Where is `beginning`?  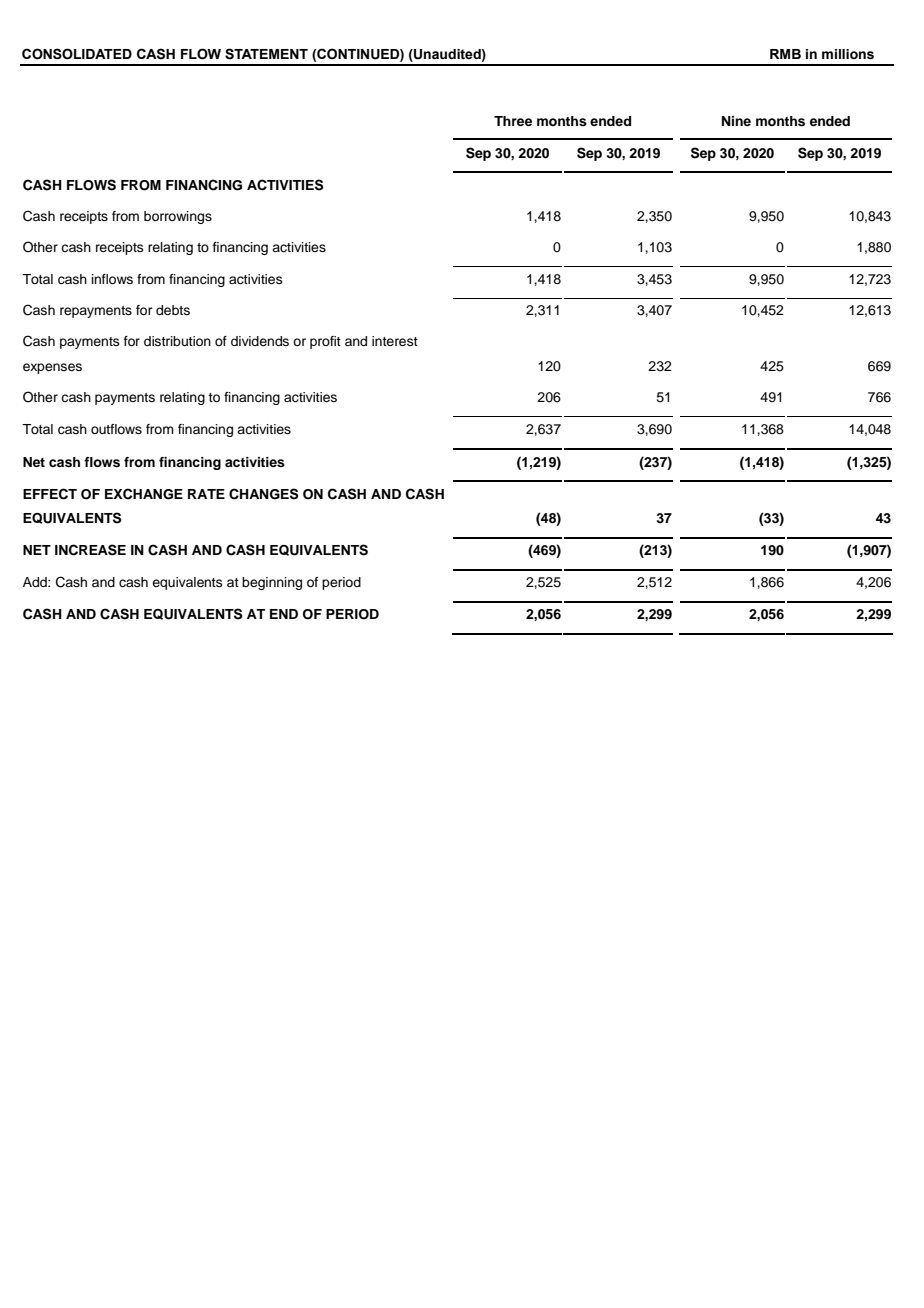
beginning is located at coordinates (272, 583).
